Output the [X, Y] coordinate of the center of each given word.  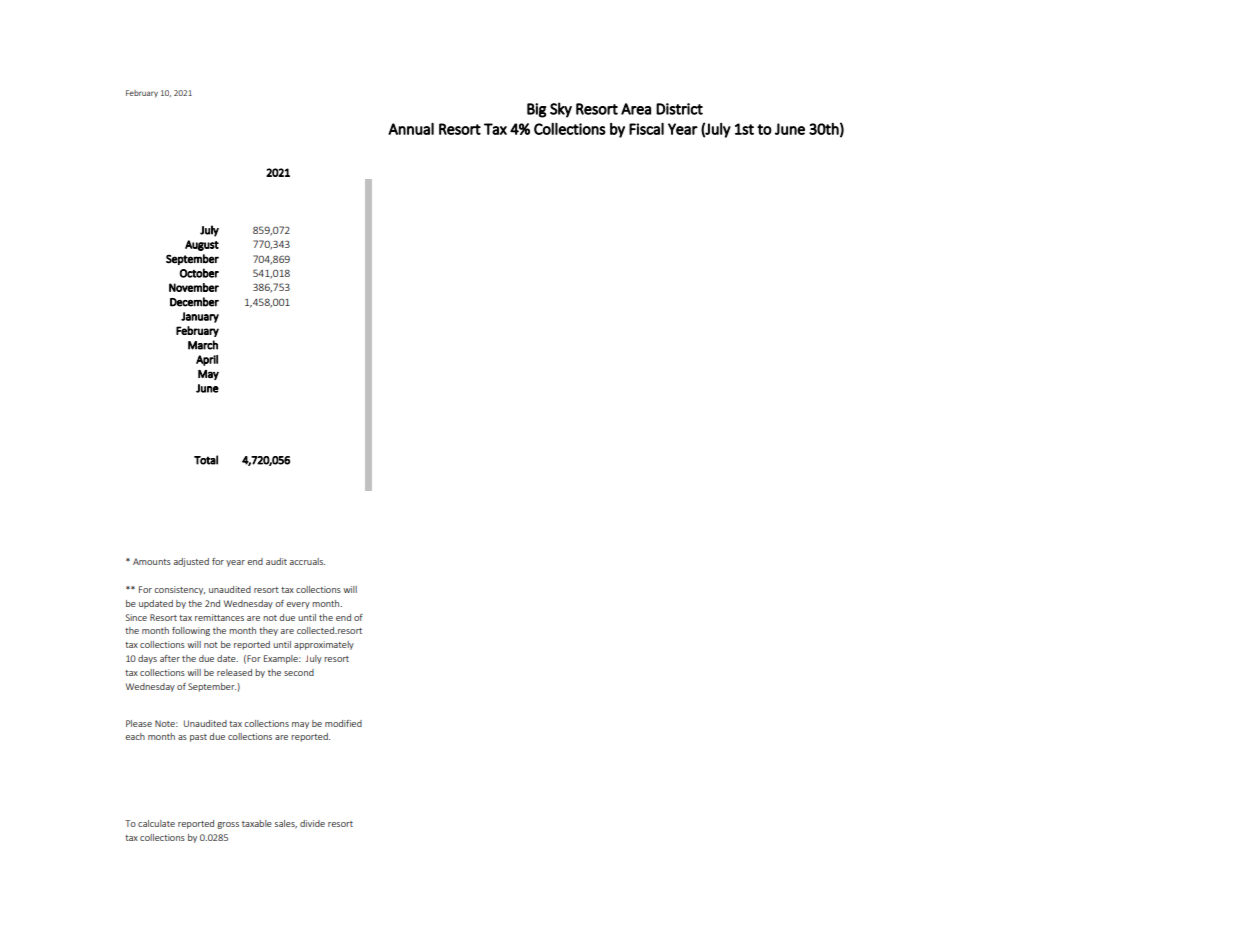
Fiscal [646, 128]
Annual [411, 128]
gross [228, 825]
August [202, 245]
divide [312, 823]
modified [343, 723]
